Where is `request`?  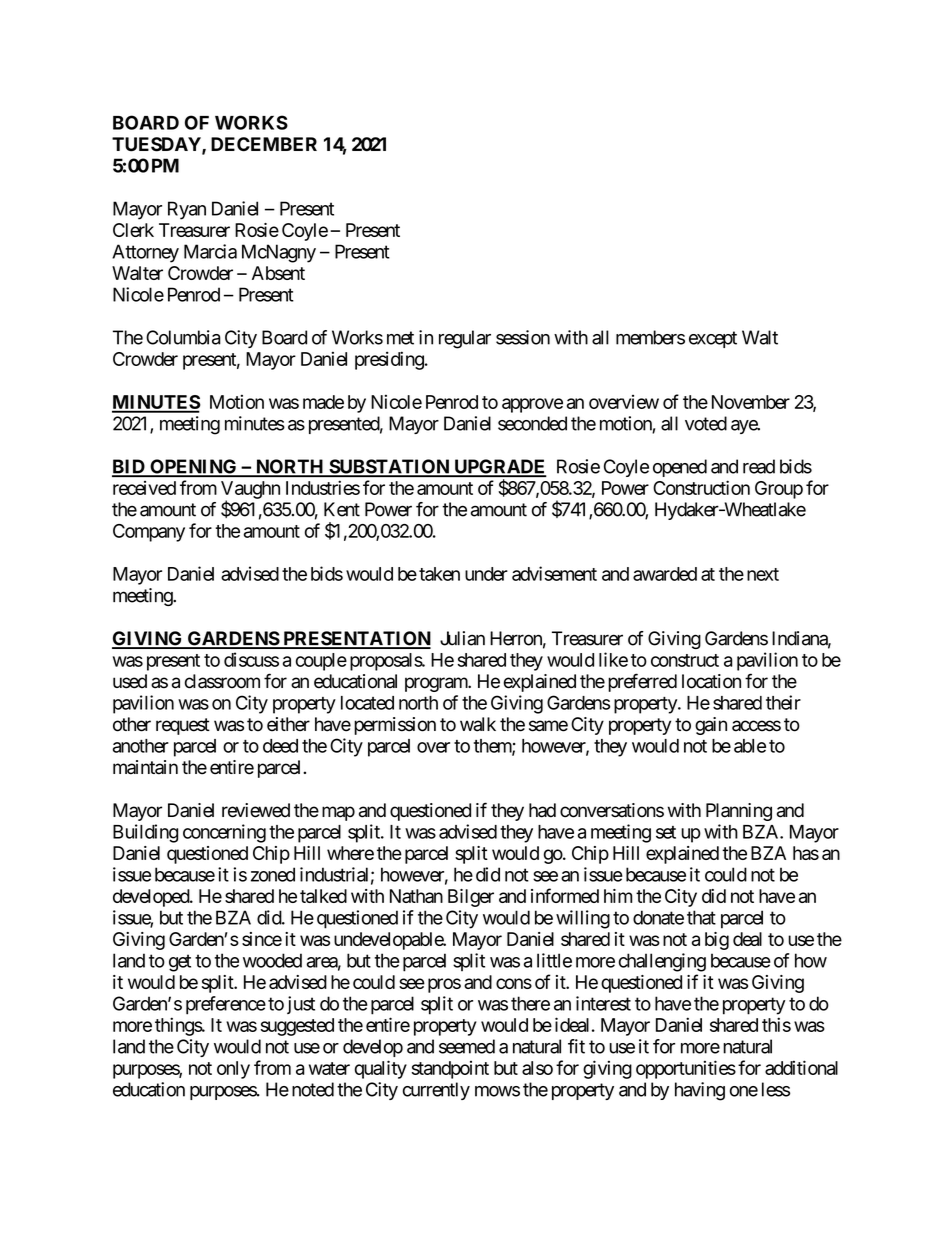
request is located at coordinates (183, 726).
